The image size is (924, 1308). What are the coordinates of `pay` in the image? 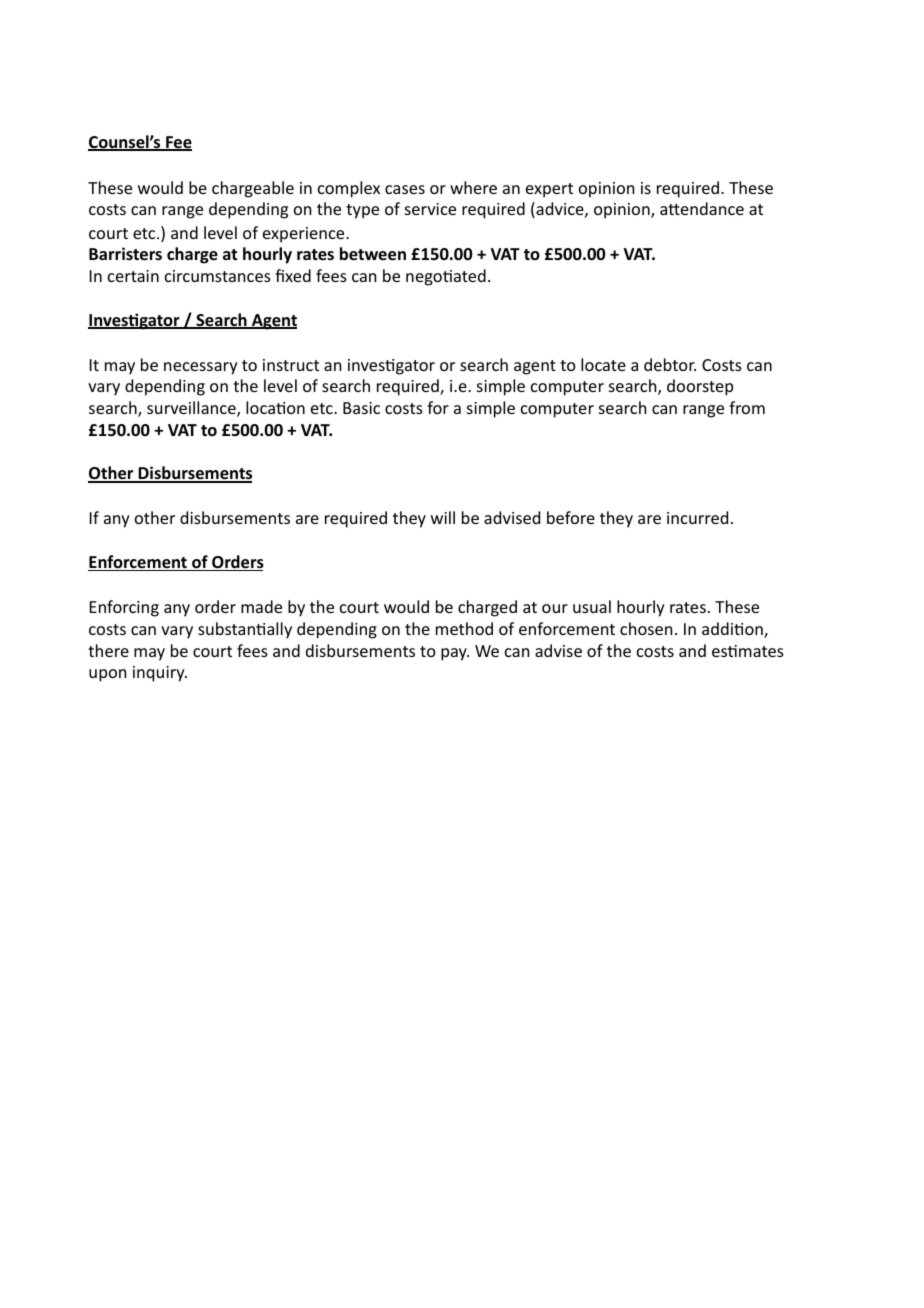 It's located at (455, 654).
